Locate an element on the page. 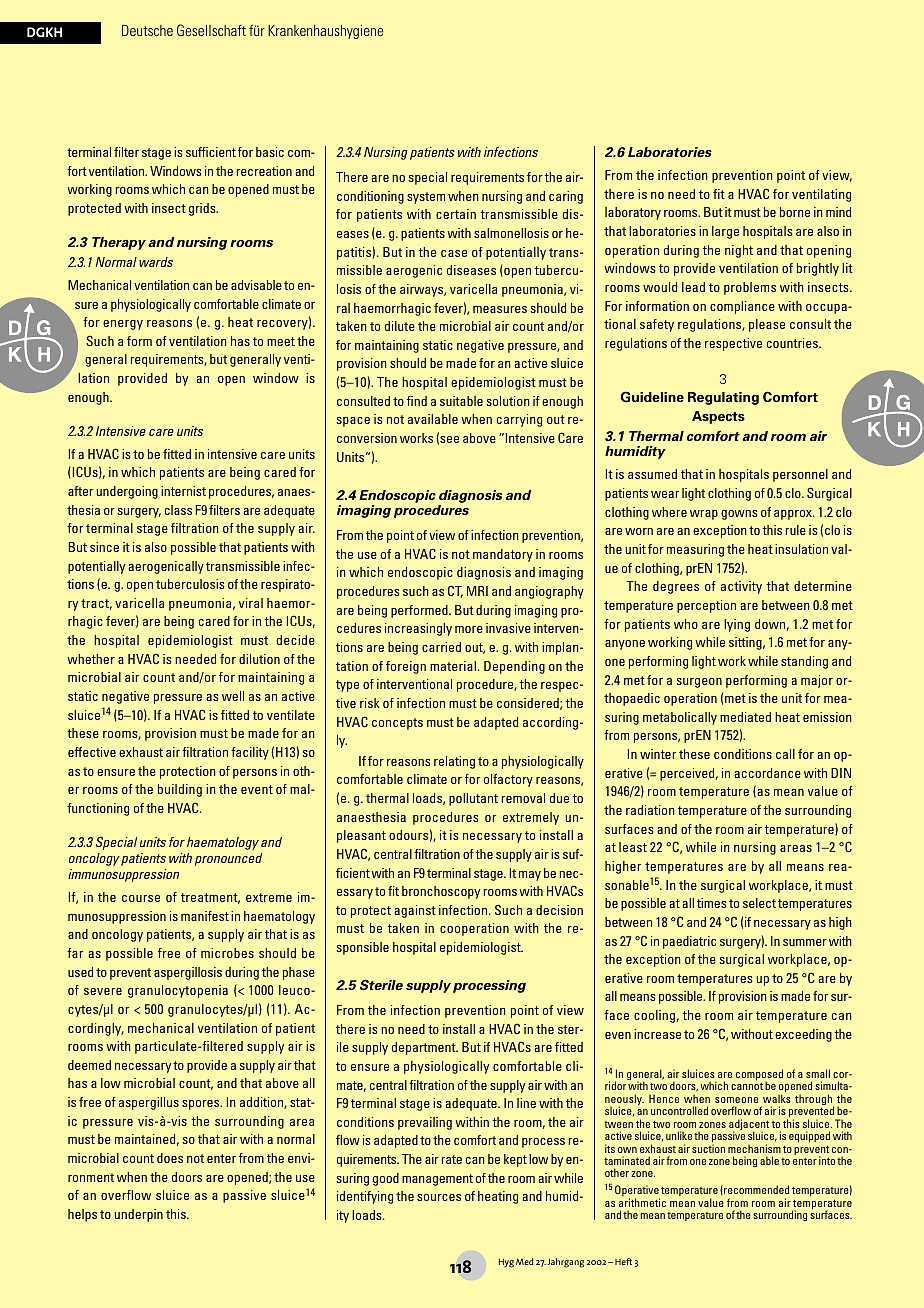 The height and width of the image is (1308, 924). borne is located at coordinates (795, 212).
